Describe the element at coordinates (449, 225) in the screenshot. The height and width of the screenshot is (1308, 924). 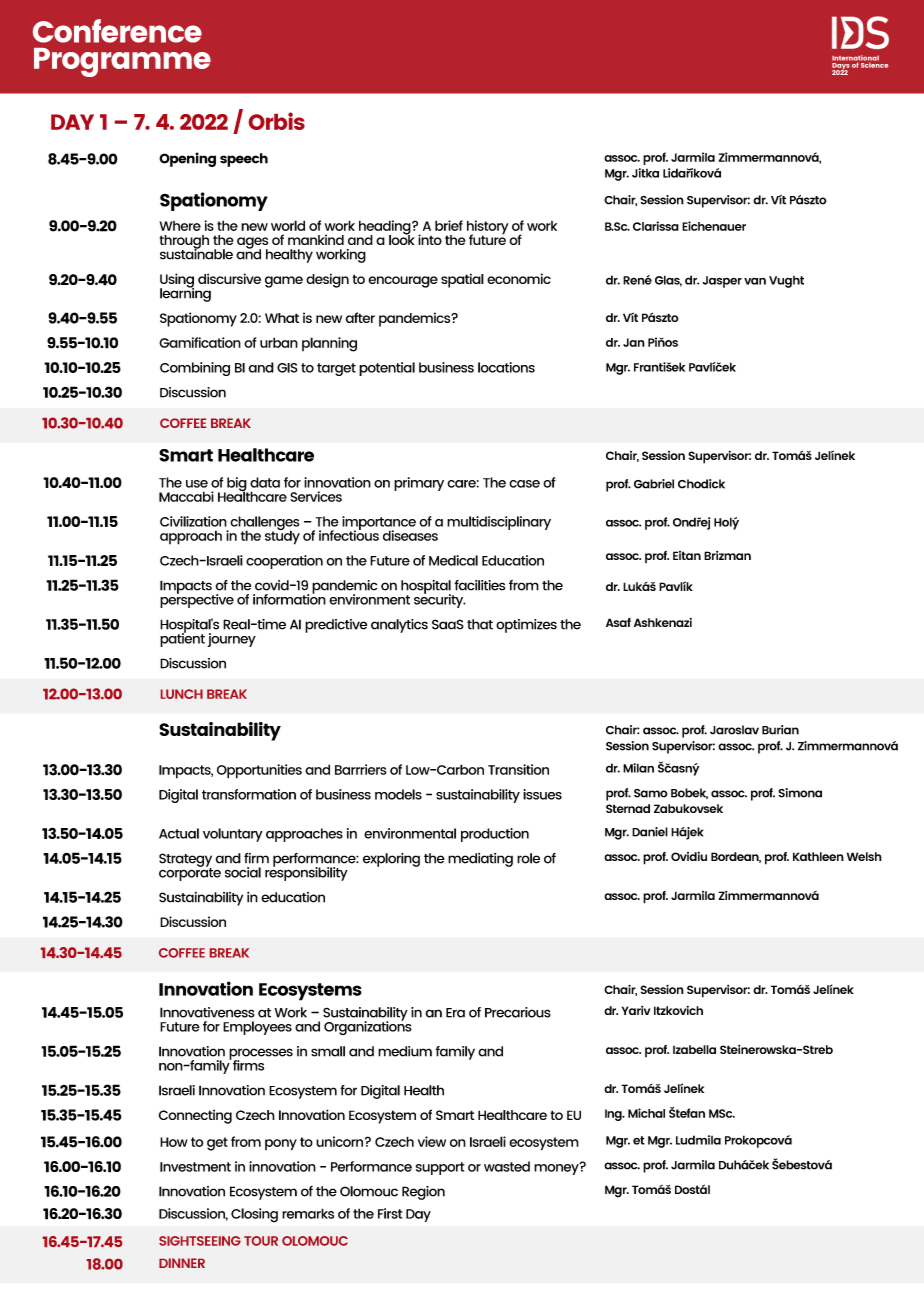
I see `brief` at that location.
